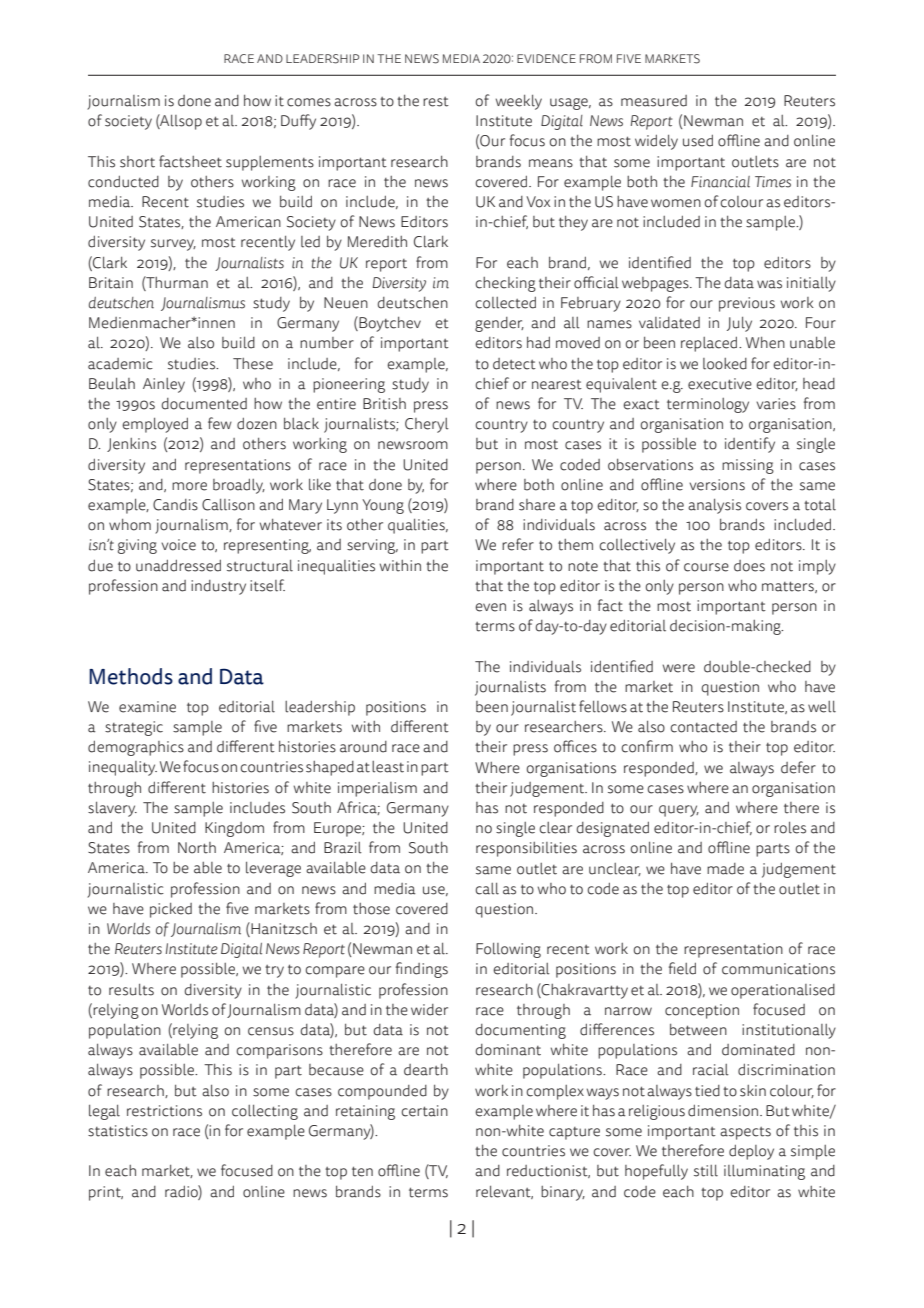 The width and height of the page is (924, 1308). Describe the element at coordinates (388, 767) in the page. I see `least` at that location.
